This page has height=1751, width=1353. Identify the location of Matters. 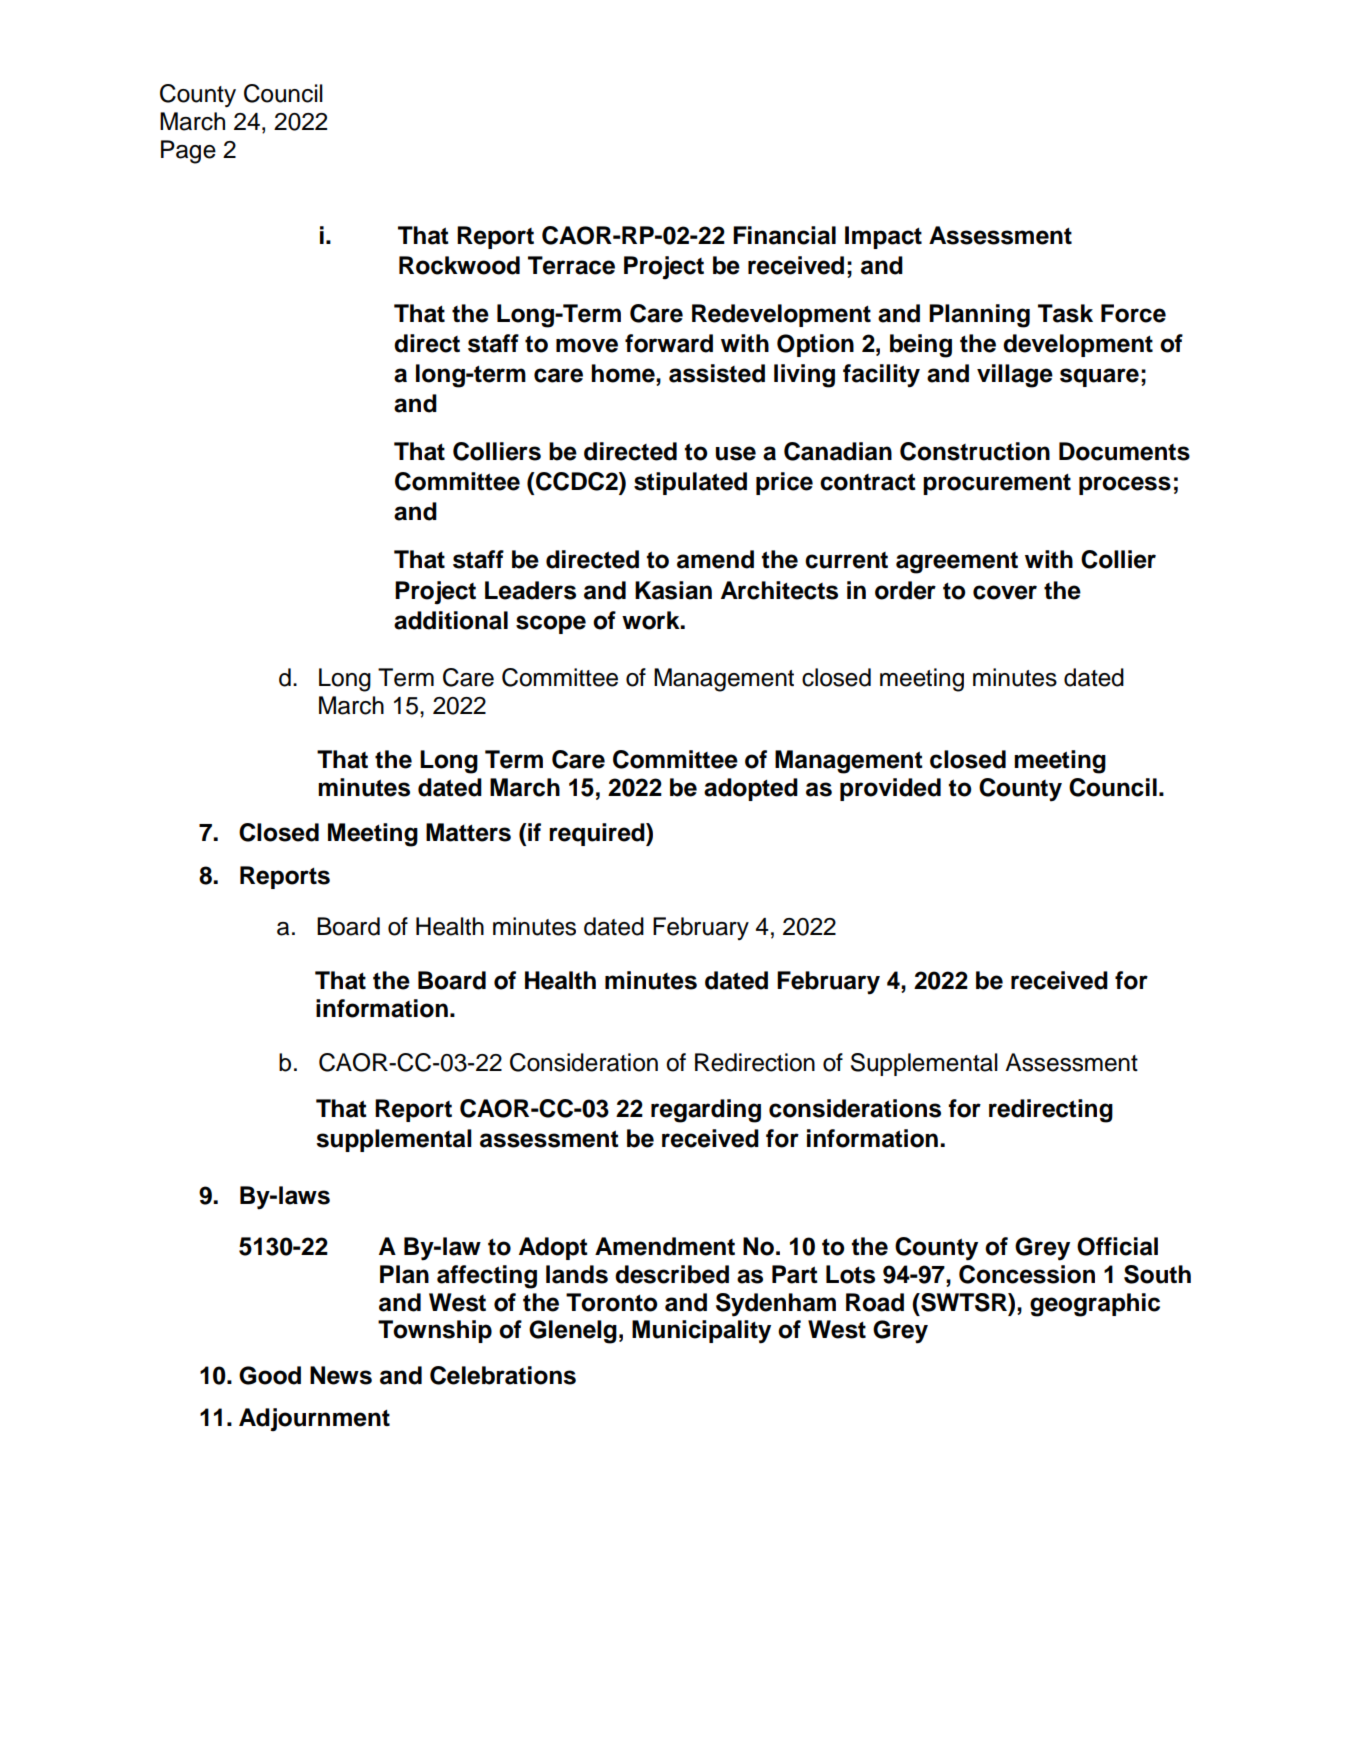
(468, 832).
